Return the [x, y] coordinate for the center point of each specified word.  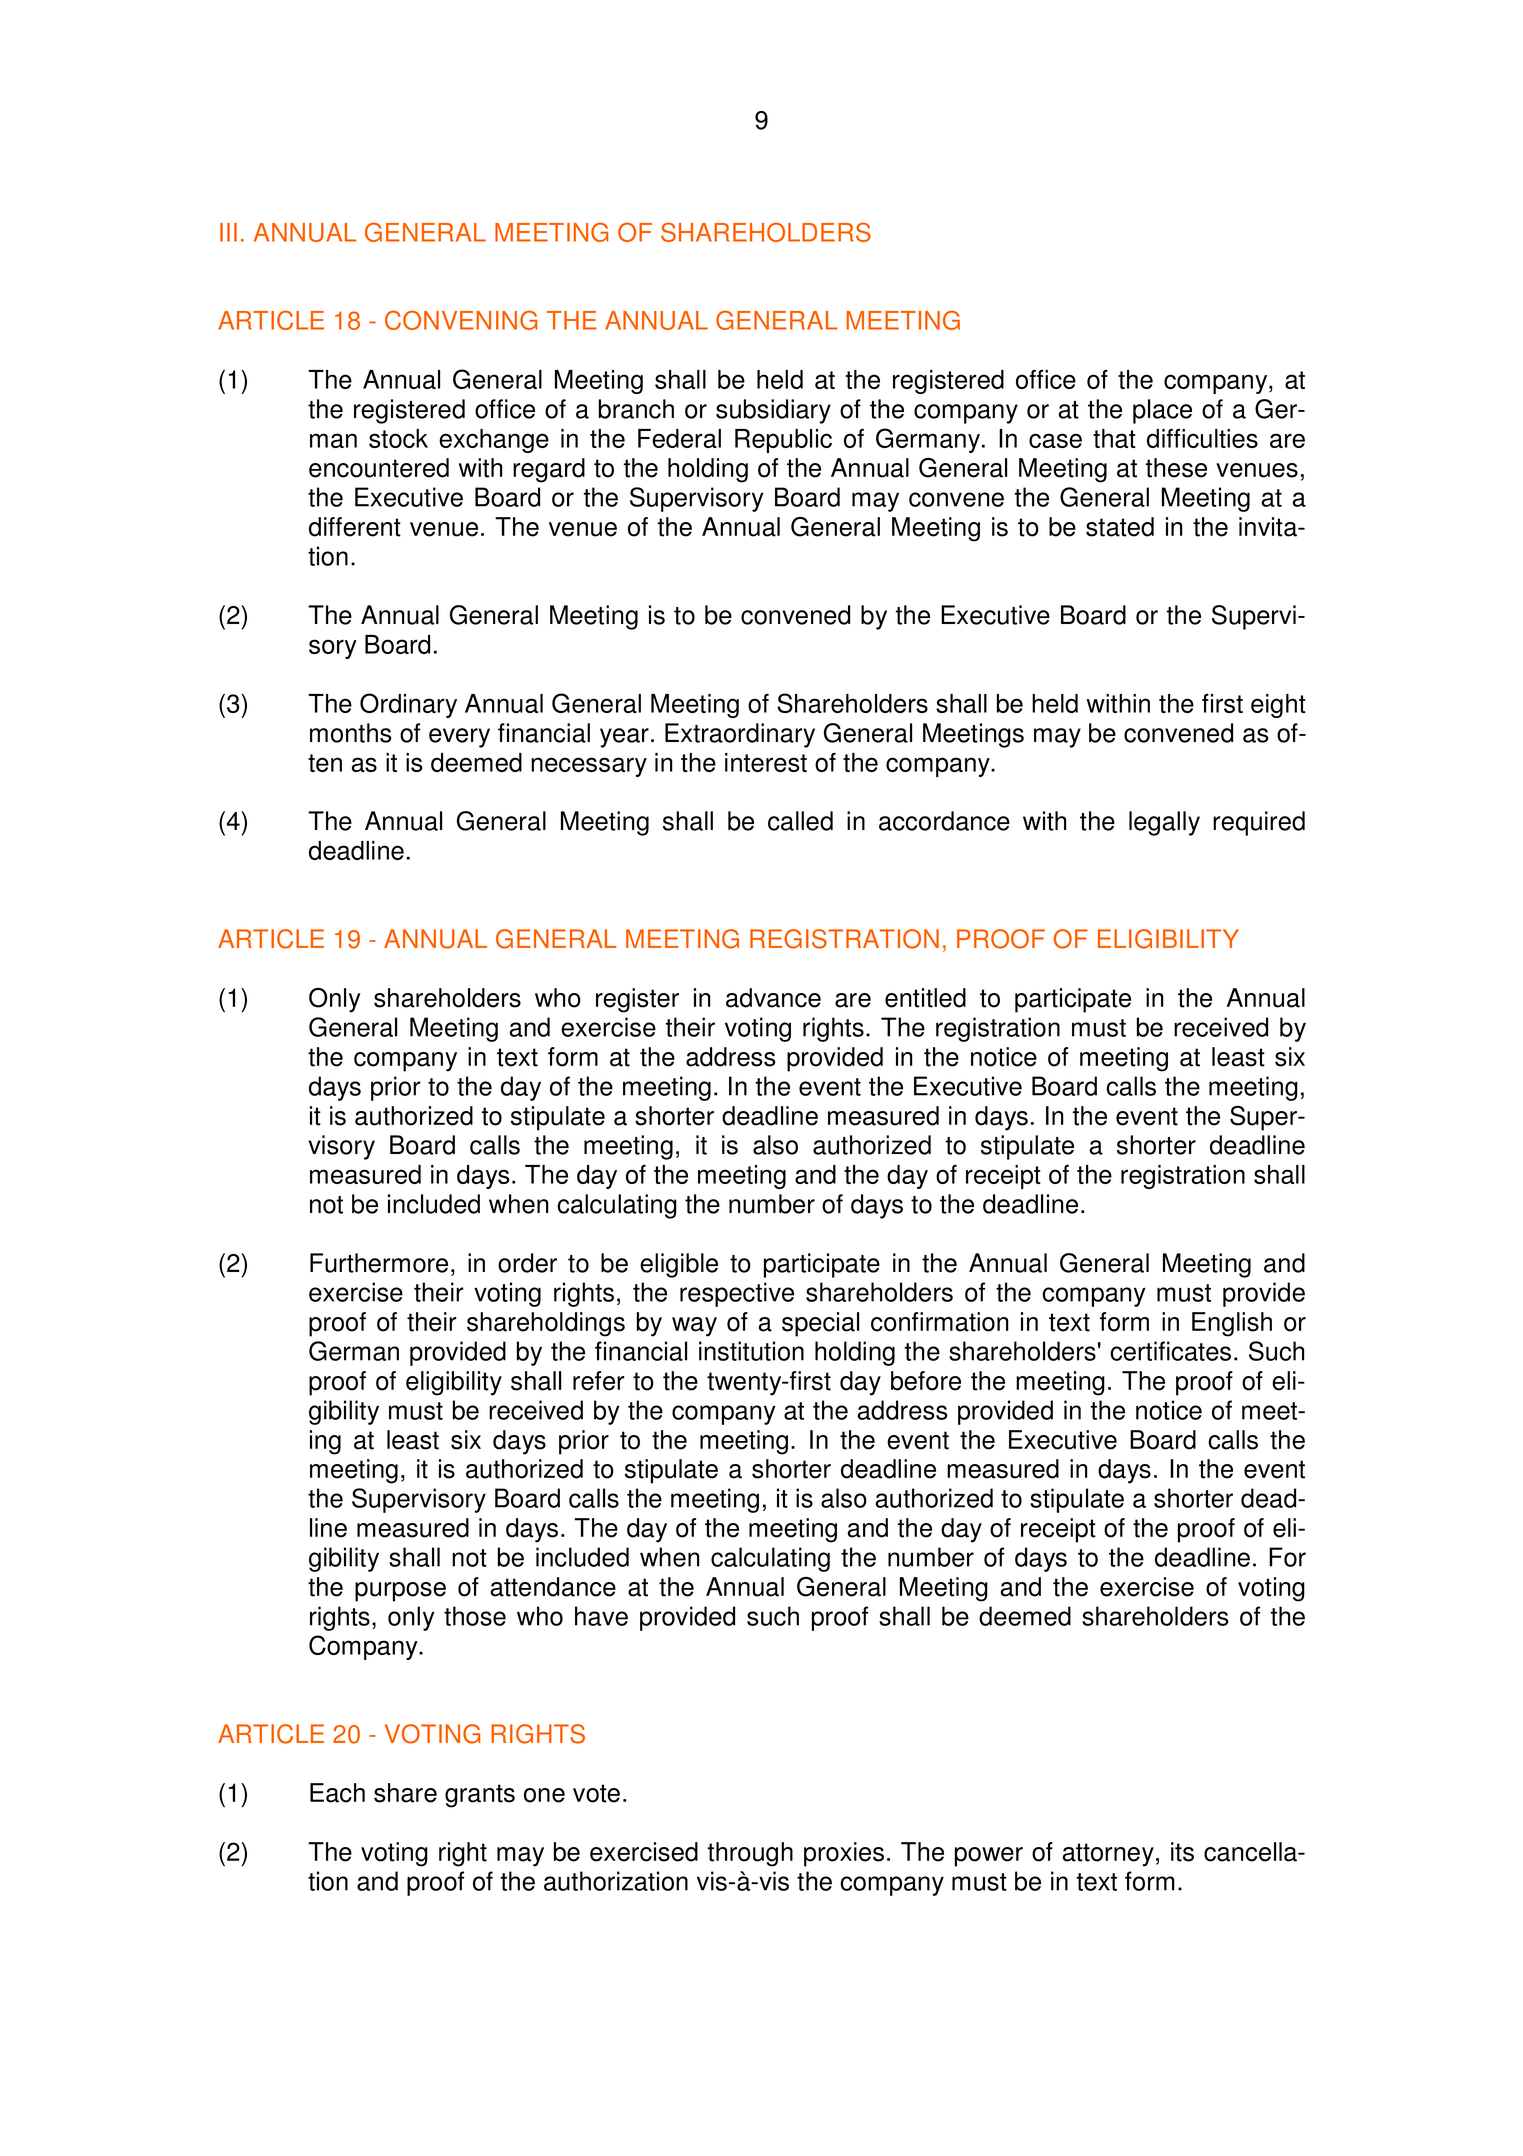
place [1162, 411]
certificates [1170, 1351]
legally [1164, 823]
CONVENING [461, 320]
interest [766, 762]
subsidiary [773, 411]
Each [337, 1793]
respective [737, 1294]
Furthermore [379, 1263]
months [351, 733]
